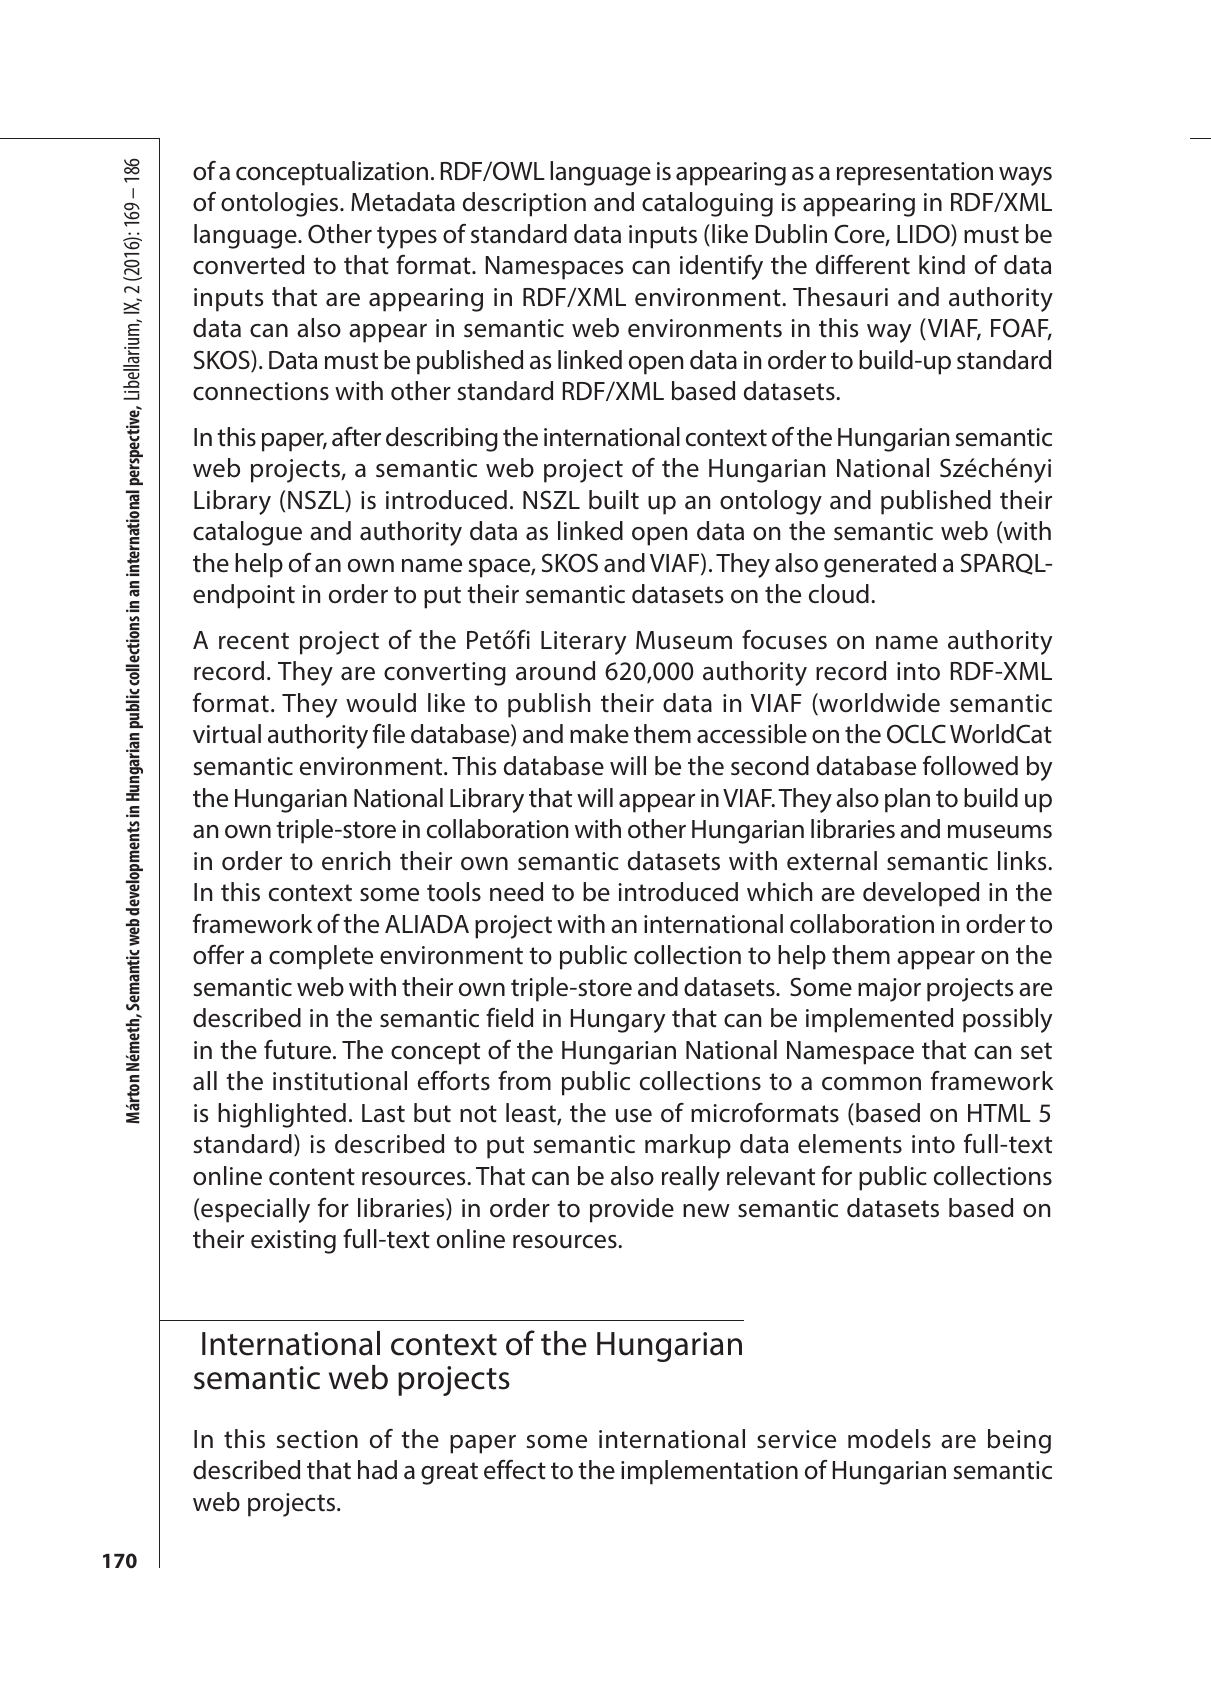  What do you see at coordinates (924, 235) in the document?
I see `LIDO` at bounding box center [924, 235].
